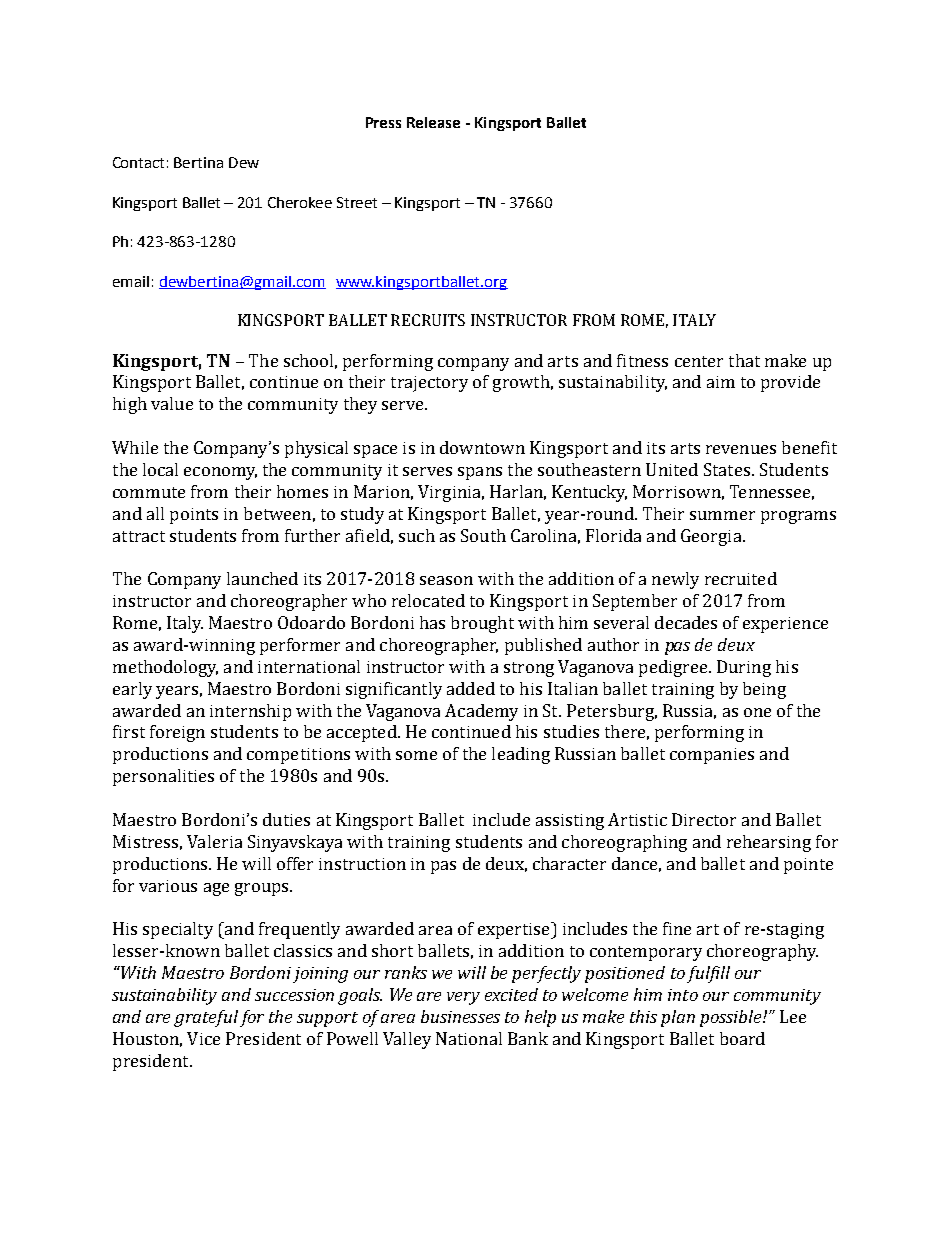  Describe the element at coordinates (172, 403) in the page. I see `value` at that location.
